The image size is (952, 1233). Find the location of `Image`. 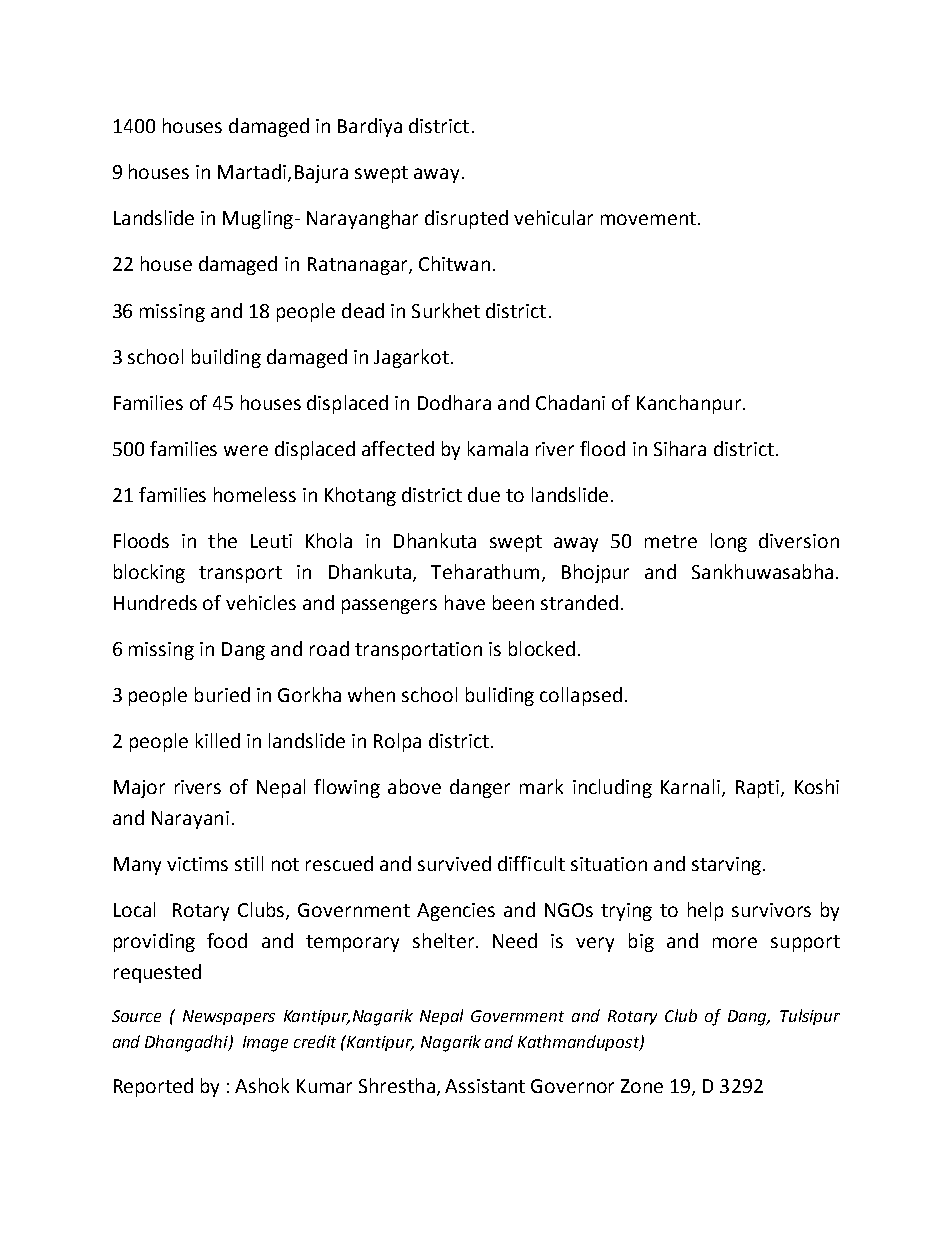

Image is located at coordinates (265, 1044).
